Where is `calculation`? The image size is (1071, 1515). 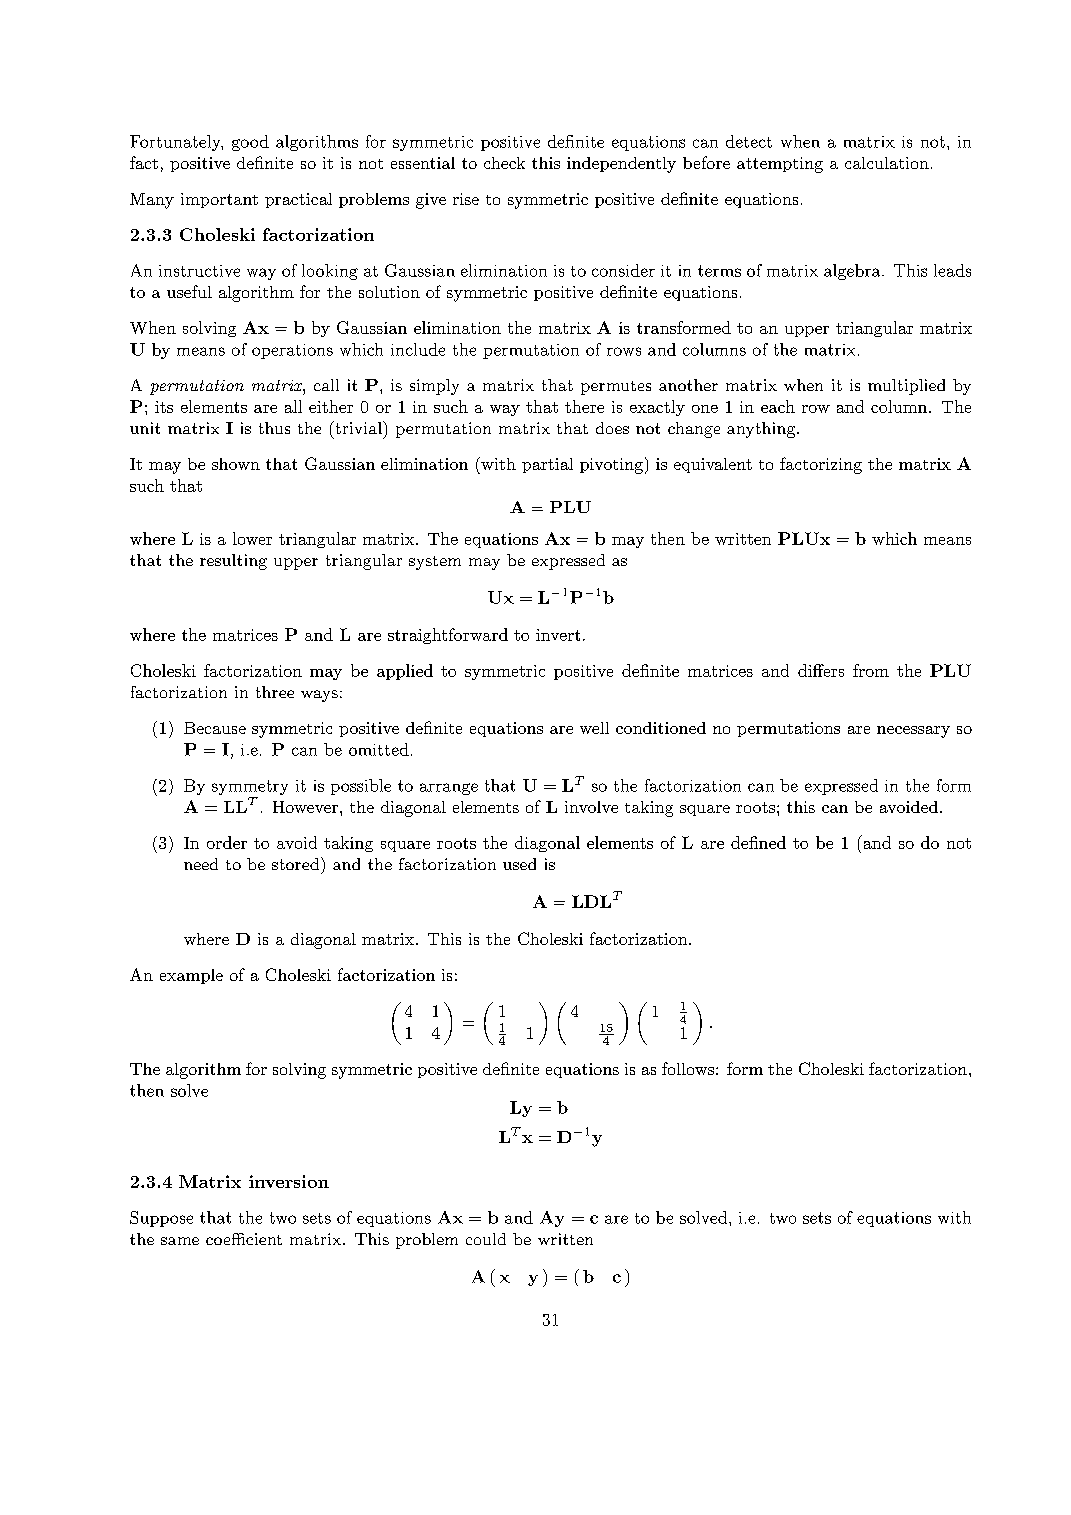
calculation is located at coordinates (887, 163).
